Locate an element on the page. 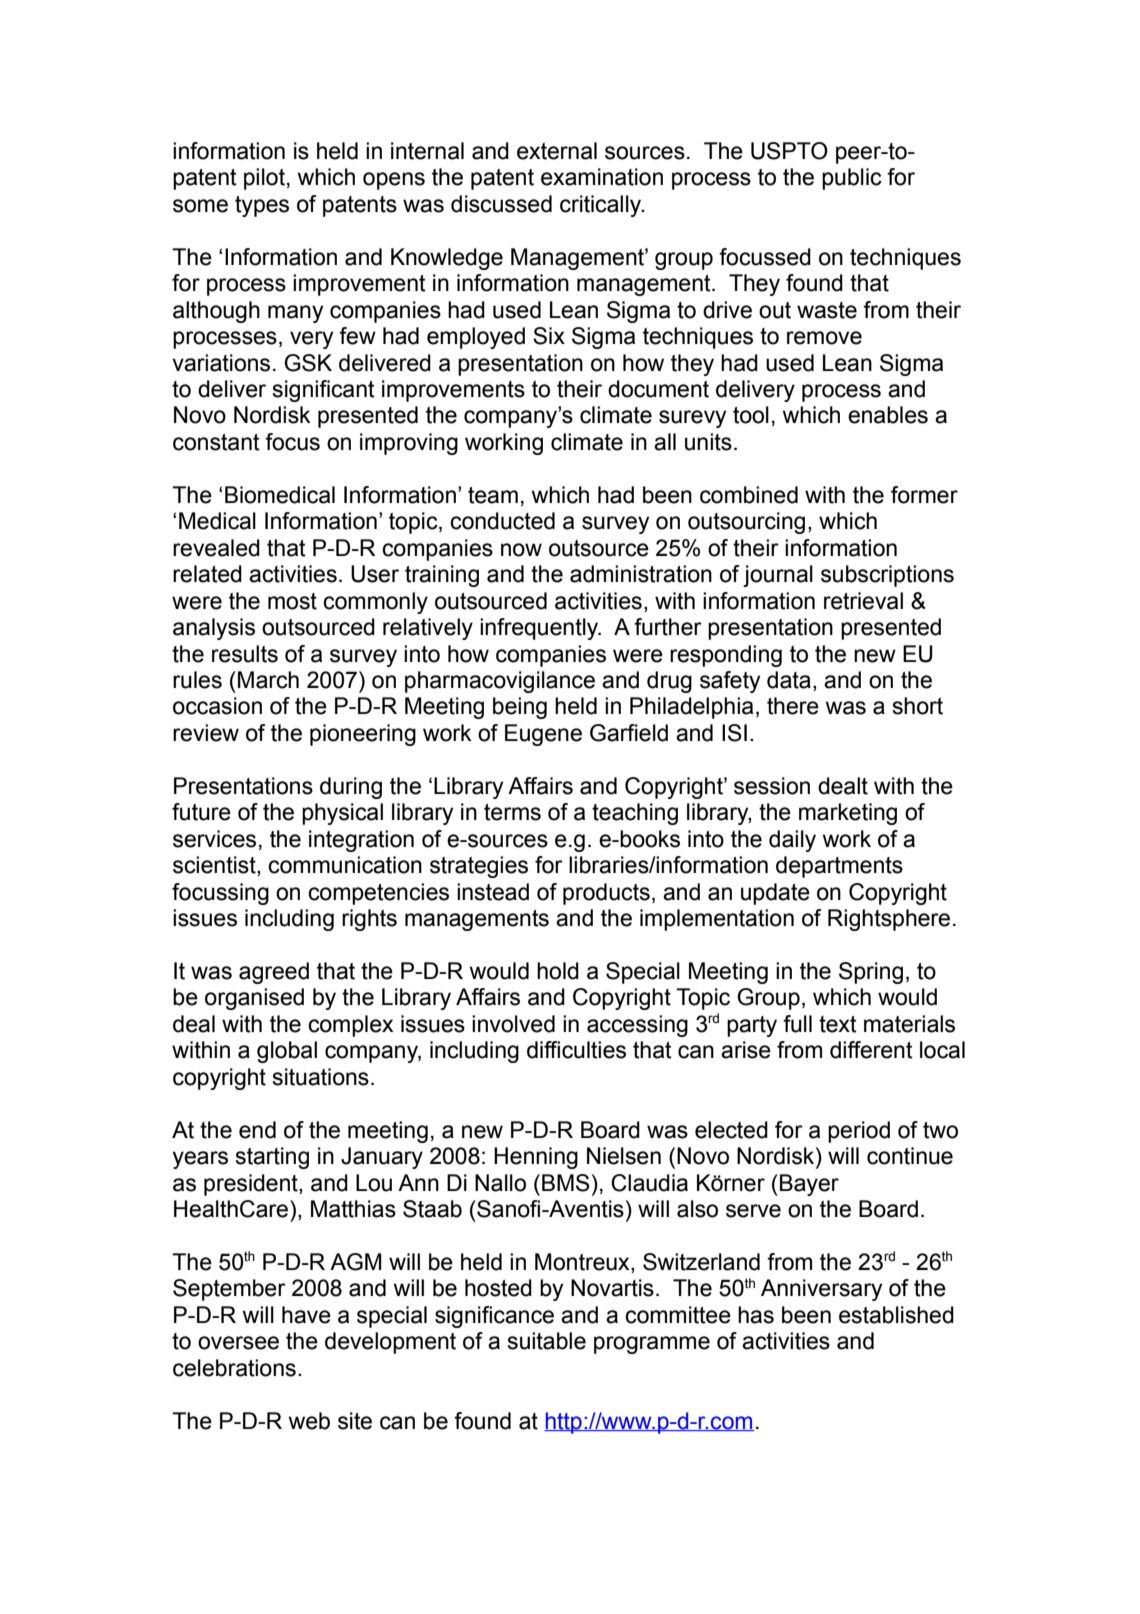  products is located at coordinates (606, 894).
